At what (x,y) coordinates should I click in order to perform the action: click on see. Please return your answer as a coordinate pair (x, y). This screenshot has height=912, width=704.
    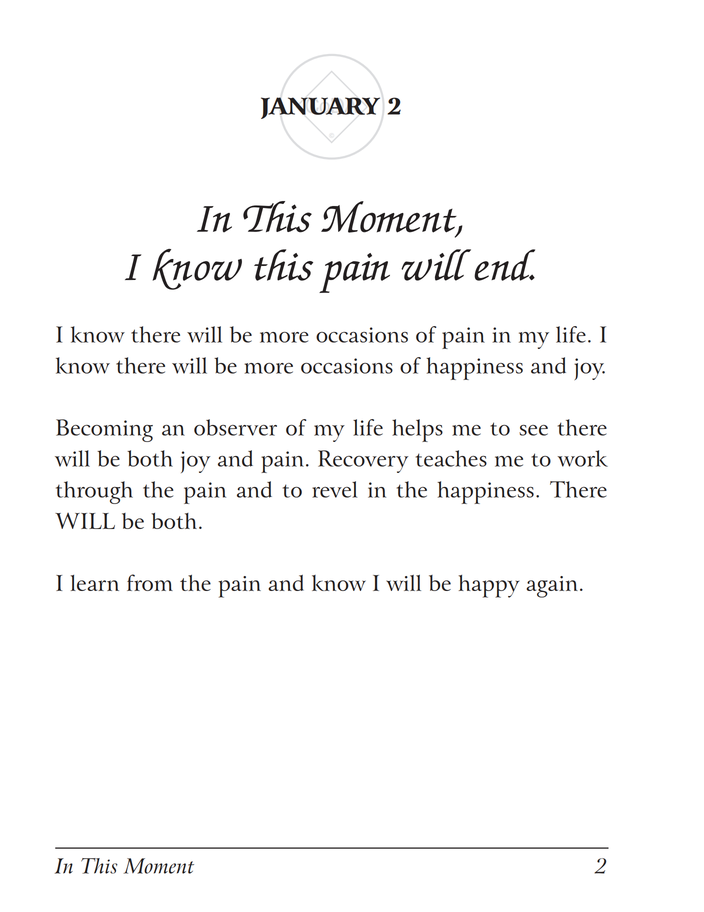
    Looking at the image, I should click on (533, 430).
